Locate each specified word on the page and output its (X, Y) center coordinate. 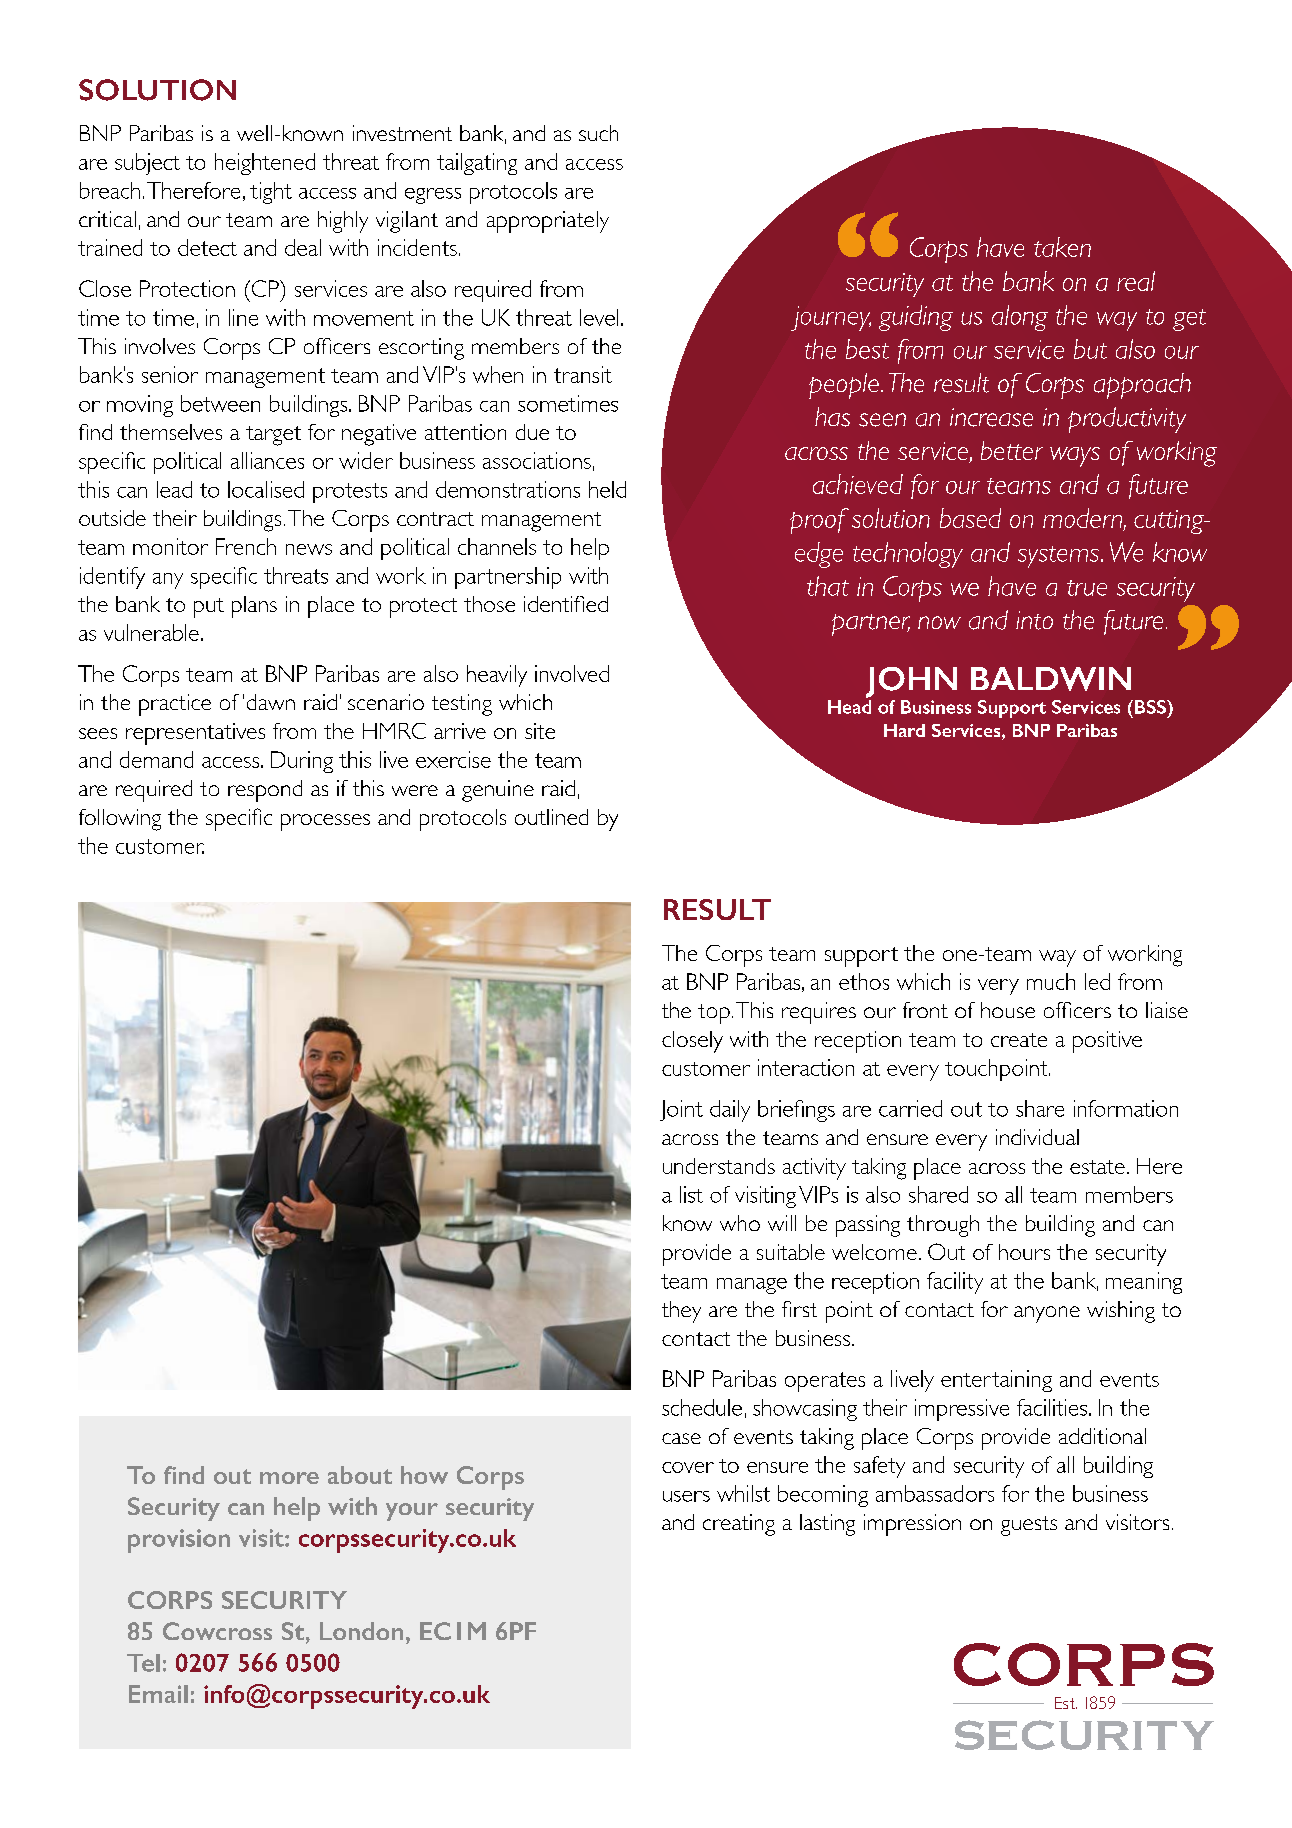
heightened (265, 164)
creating (739, 1525)
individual (1037, 1137)
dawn (271, 702)
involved (572, 673)
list (691, 1194)
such (598, 133)
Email (158, 1694)
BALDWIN (1051, 679)
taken (1062, 247)
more (289, 1478)
